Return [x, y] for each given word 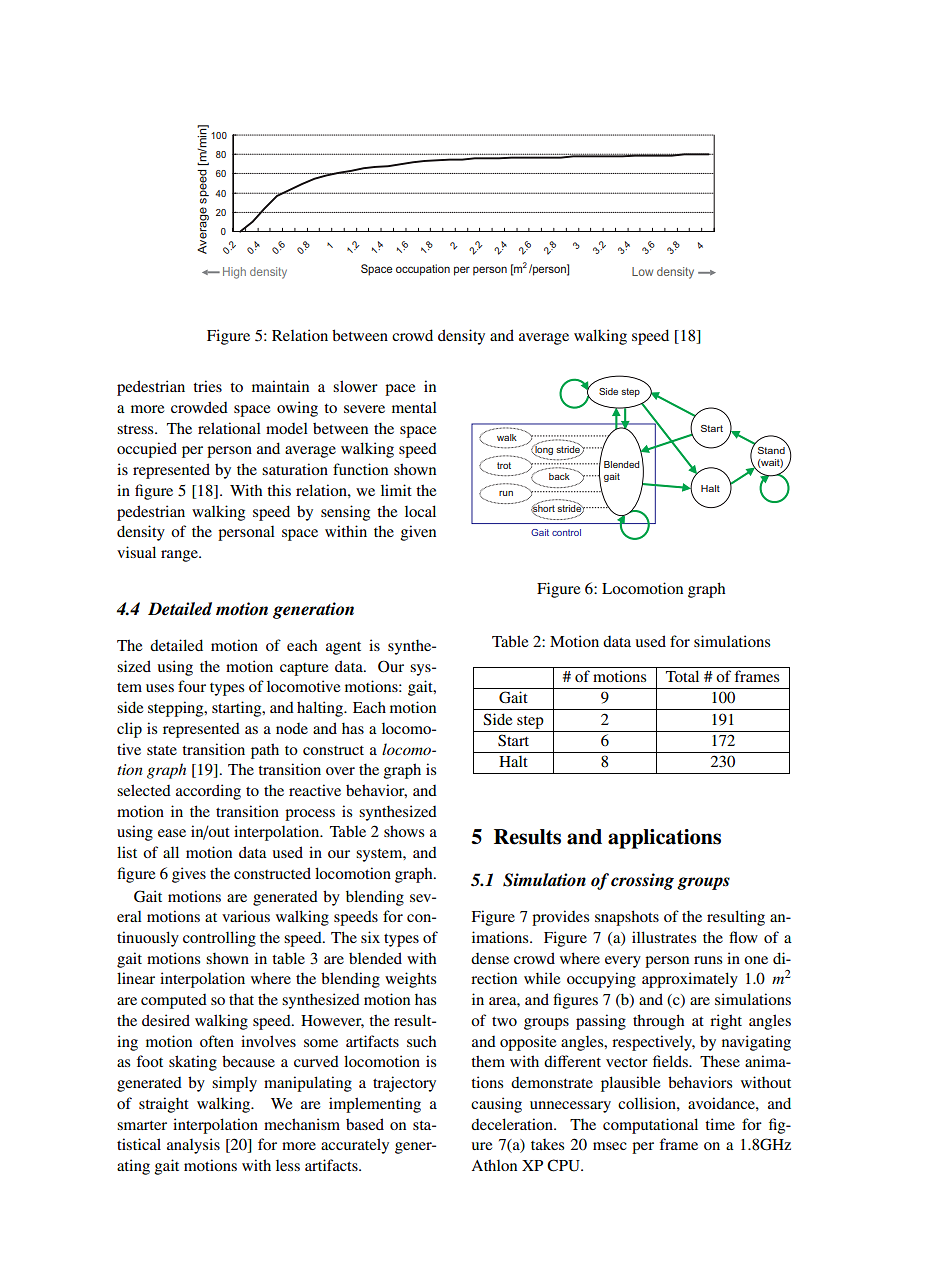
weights [410, 980]
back [559, 476]
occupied [147, 450]
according [208, 792]
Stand [772, 449]
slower [355, 386]
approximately [690, 980]
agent [343, 648]
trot [504, 465]
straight [164, 1105]
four [192, 686]
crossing [642, 881]
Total [682, 676]
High [234, 273]
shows [404, 831]
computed [174, 1001]
